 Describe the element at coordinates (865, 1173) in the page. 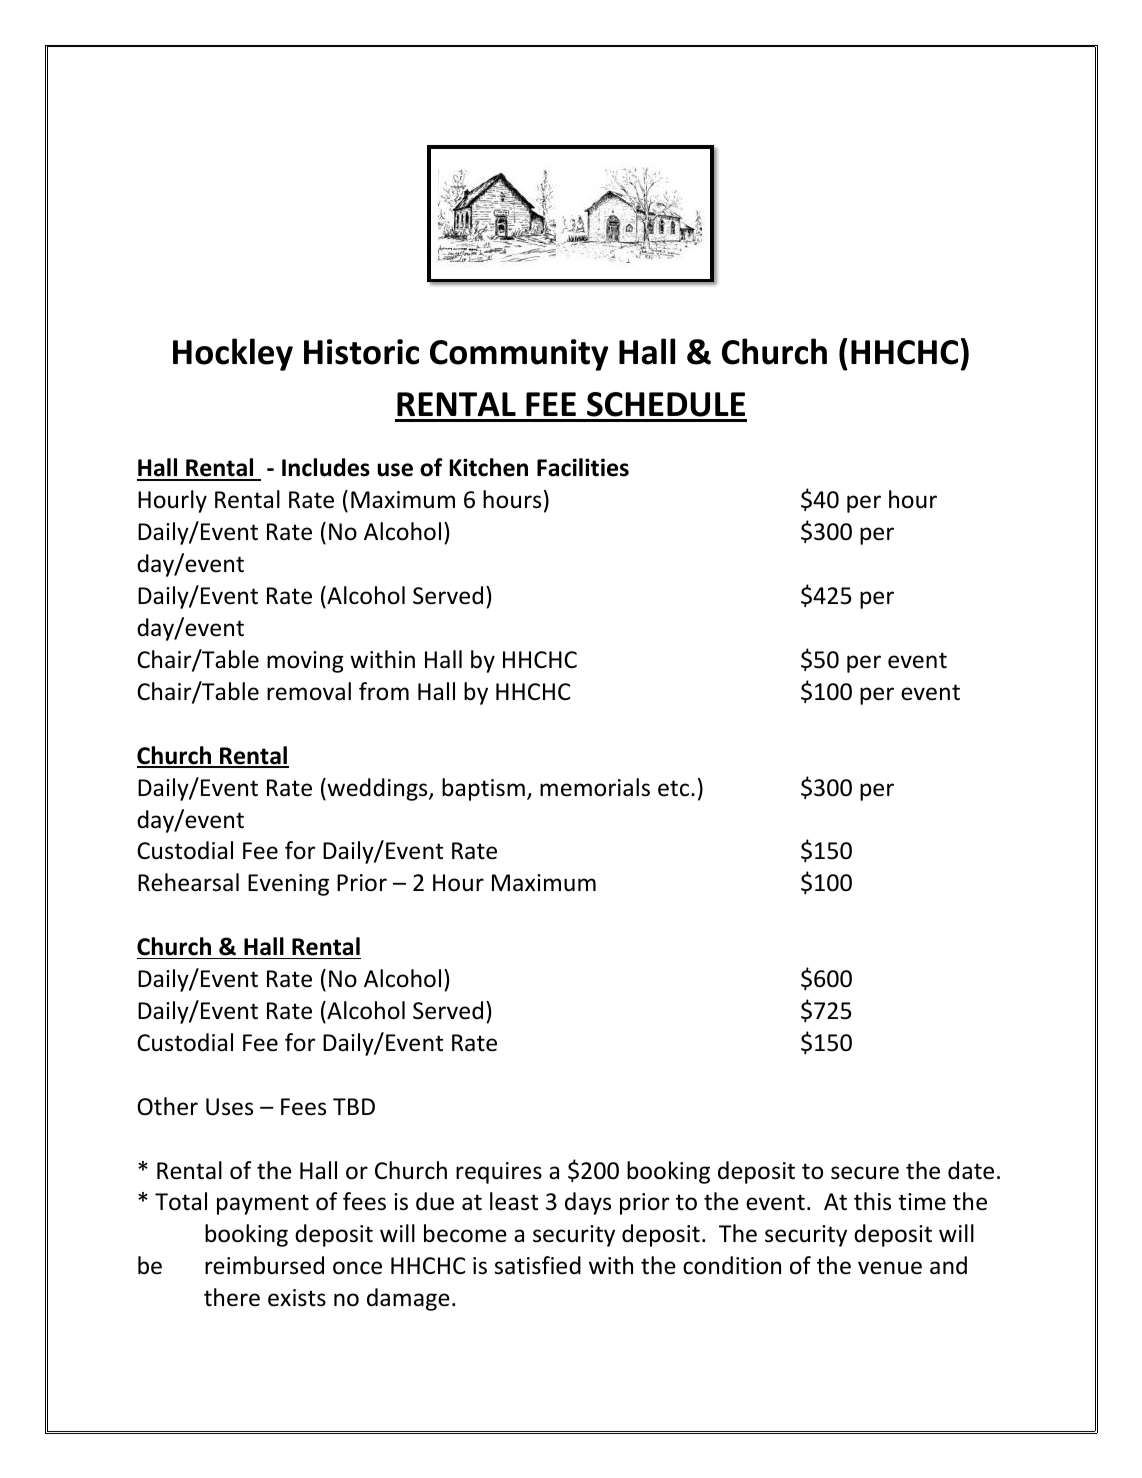

I see `secure` at that location.
